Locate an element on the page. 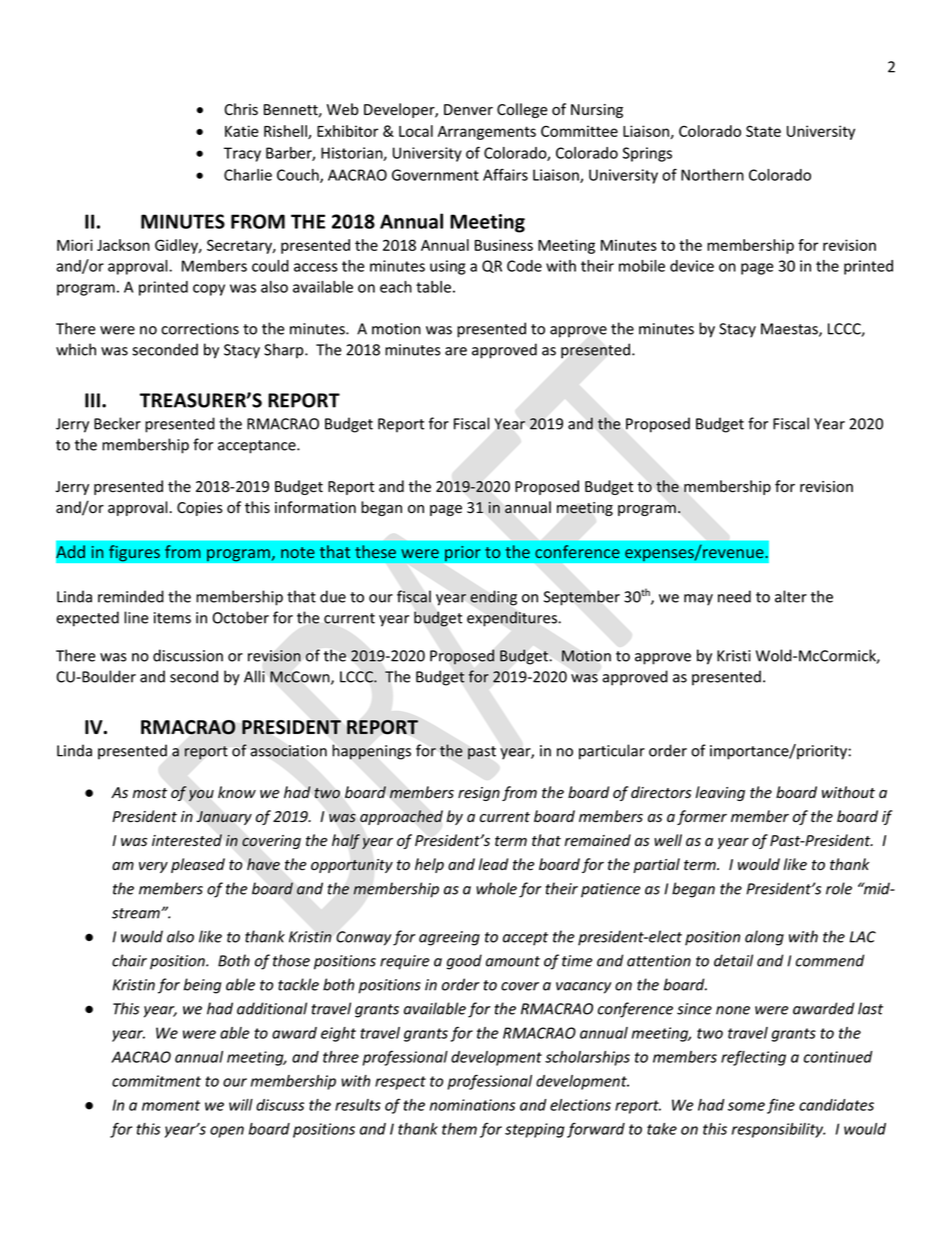  leaving is located at coordinates (720, 793).
